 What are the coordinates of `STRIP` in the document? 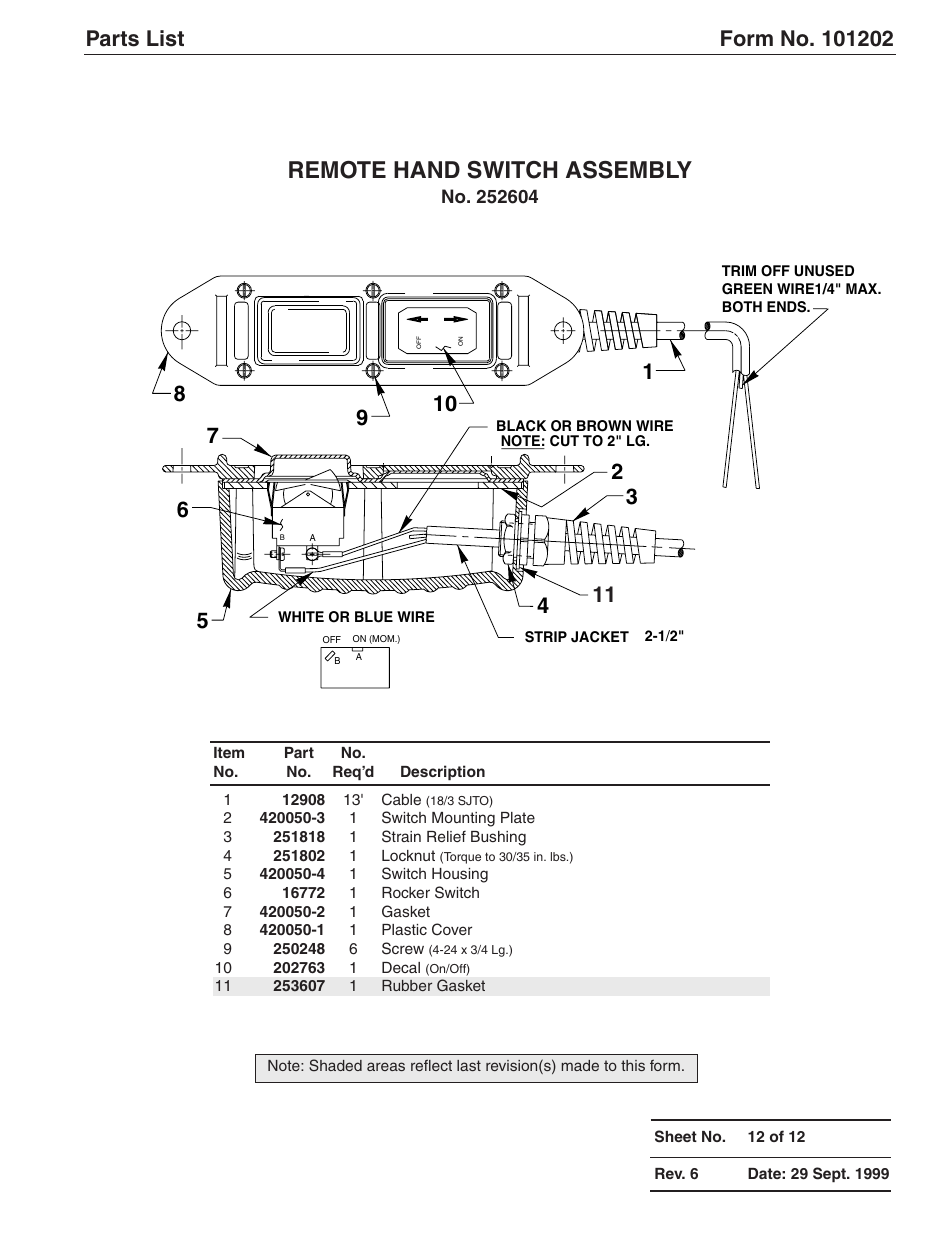 It's located at (546, 637).
